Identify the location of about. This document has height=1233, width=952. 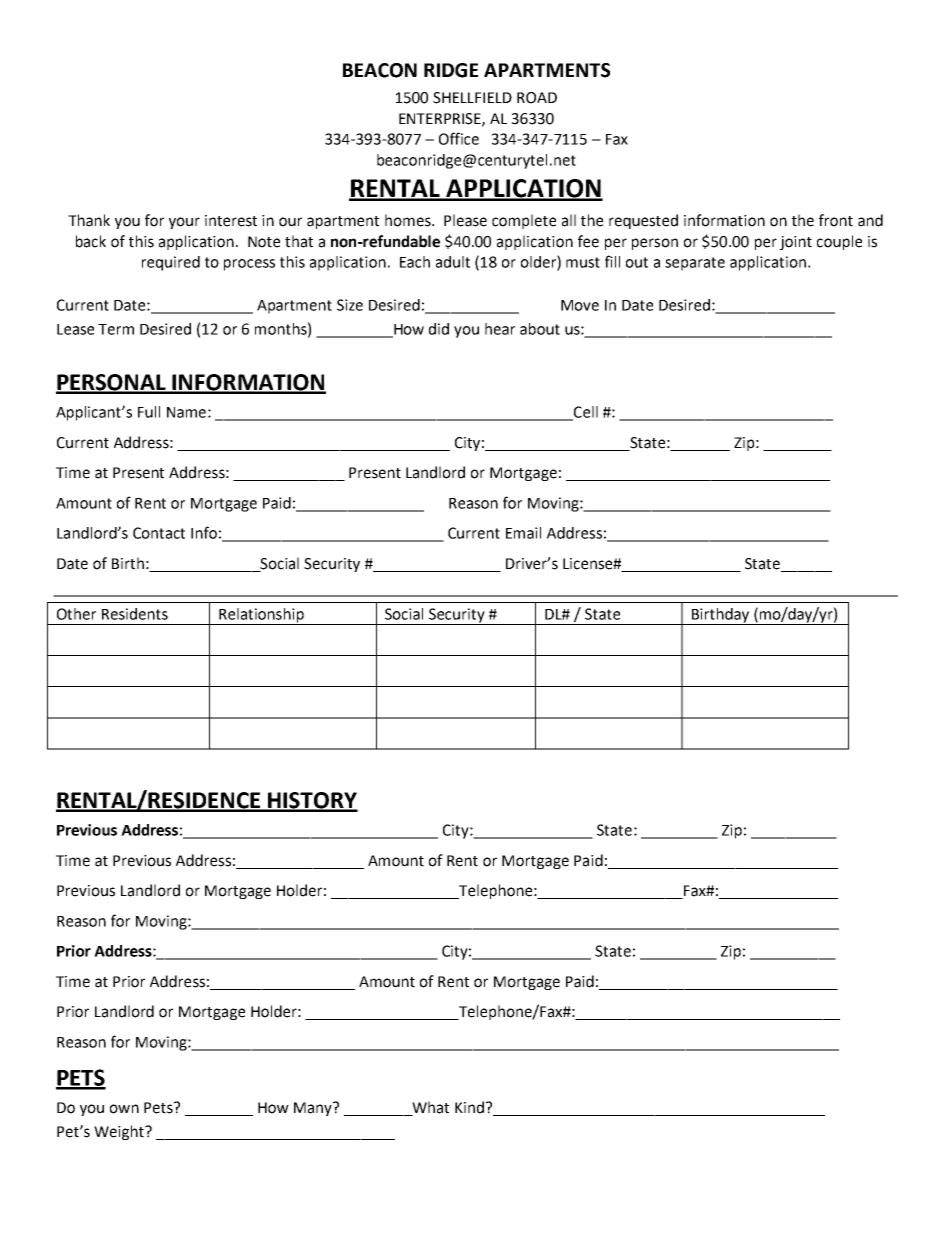
(540, 329).
